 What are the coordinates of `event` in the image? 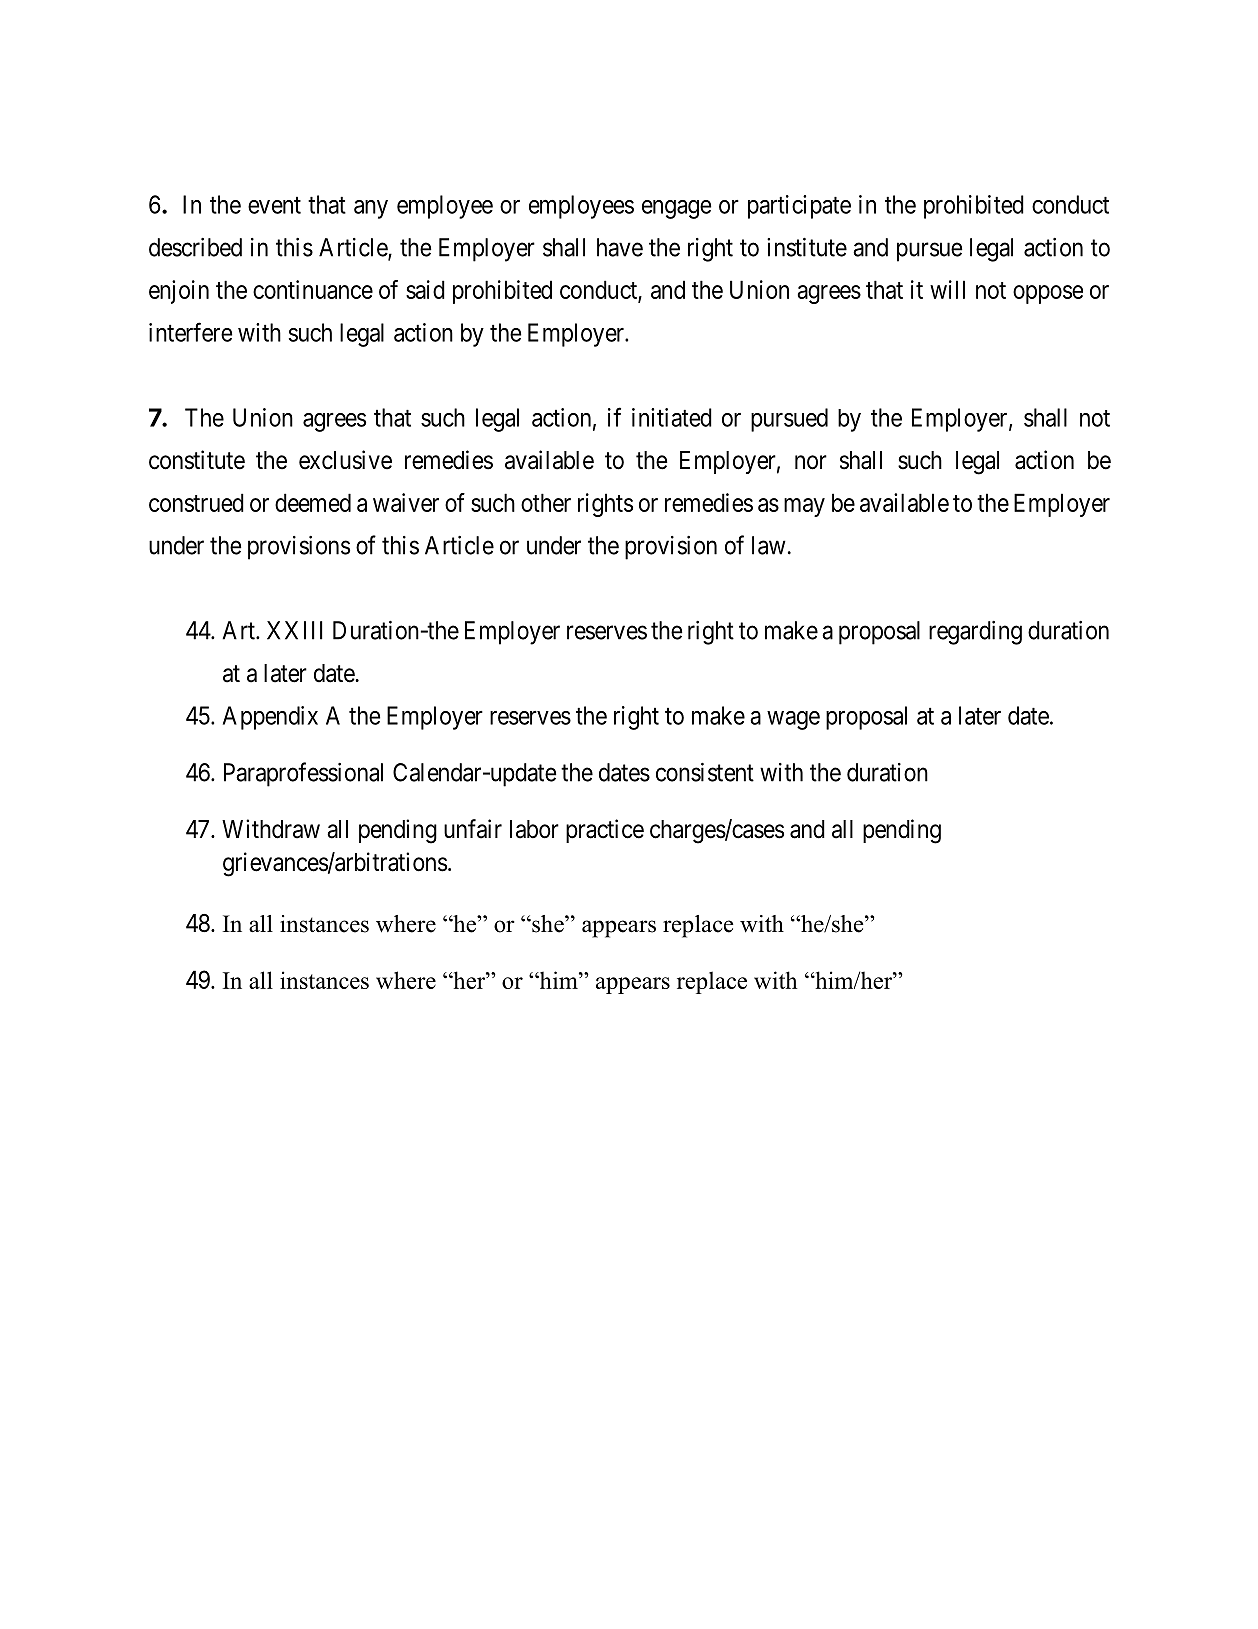 It's located at (274, 205).
